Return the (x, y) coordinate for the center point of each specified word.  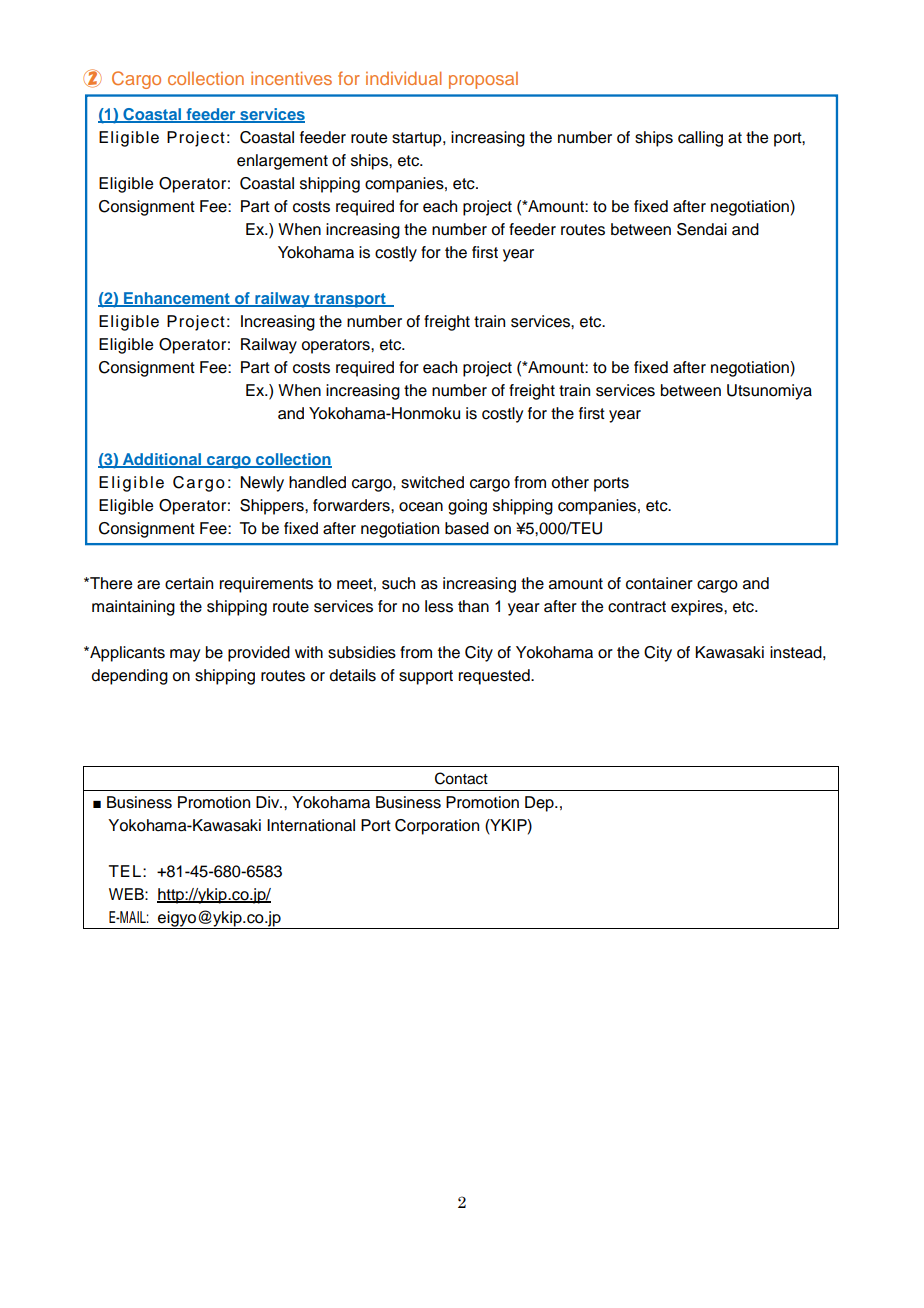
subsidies (362, 652)
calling (700, 139)
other (570, 482)
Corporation (437, 827)
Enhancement (177, 299)
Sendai (702, 229)
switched (432, 482)
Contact (461, 778)
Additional (162, 460)
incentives (291, 78)
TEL (125, 871)
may (185, 655)
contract (637, 607)
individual (404, 78)
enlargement (282, 162)
